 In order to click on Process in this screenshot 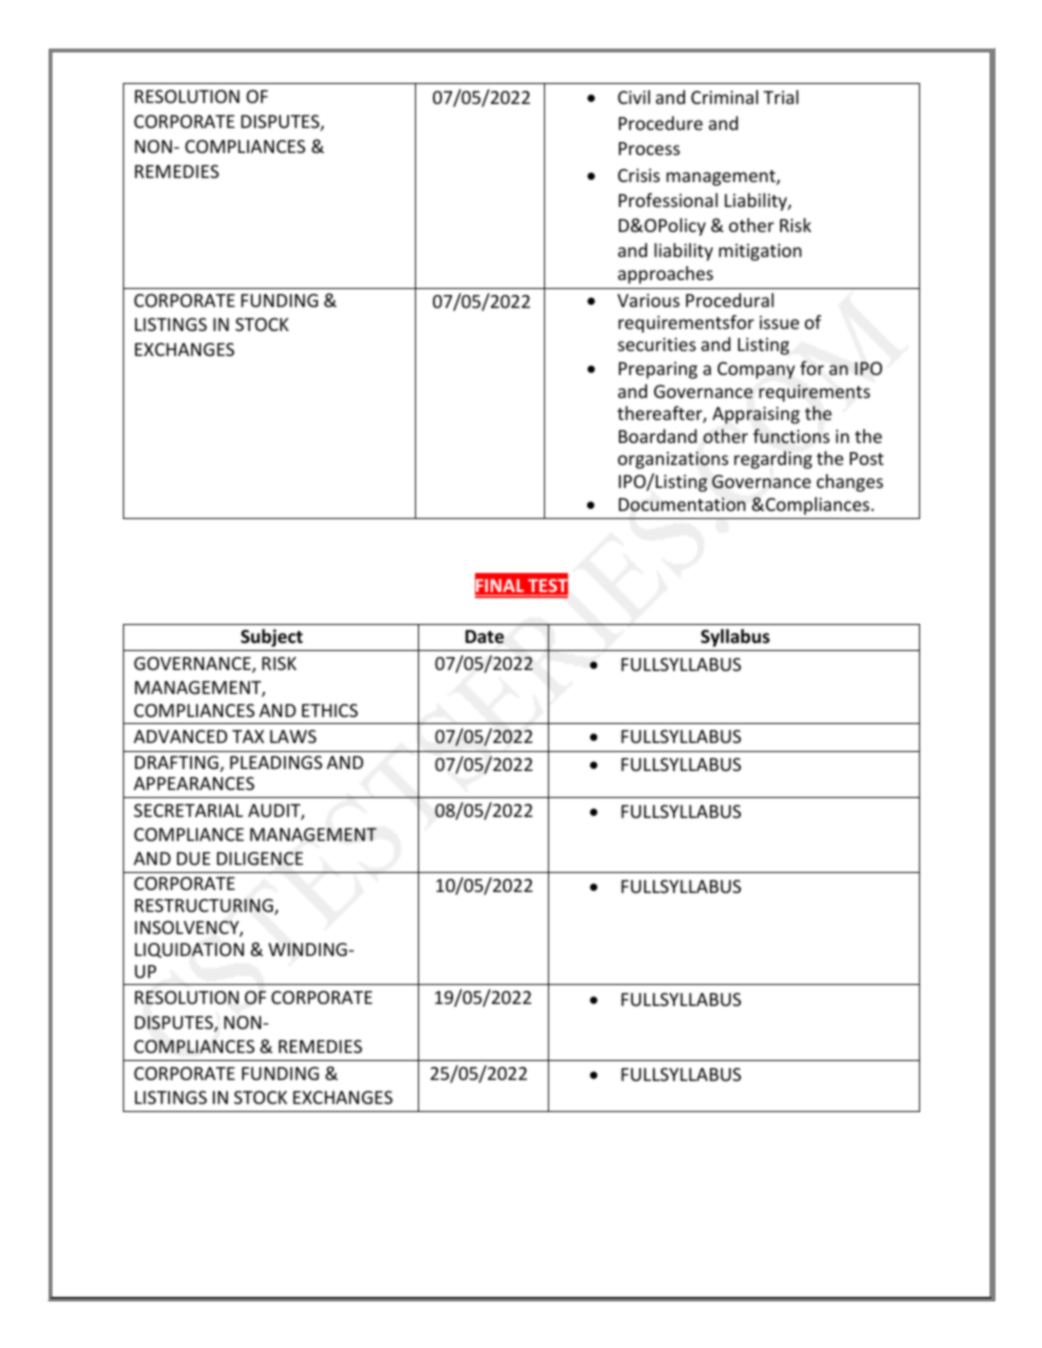, I will do `click(649, 148)`.
